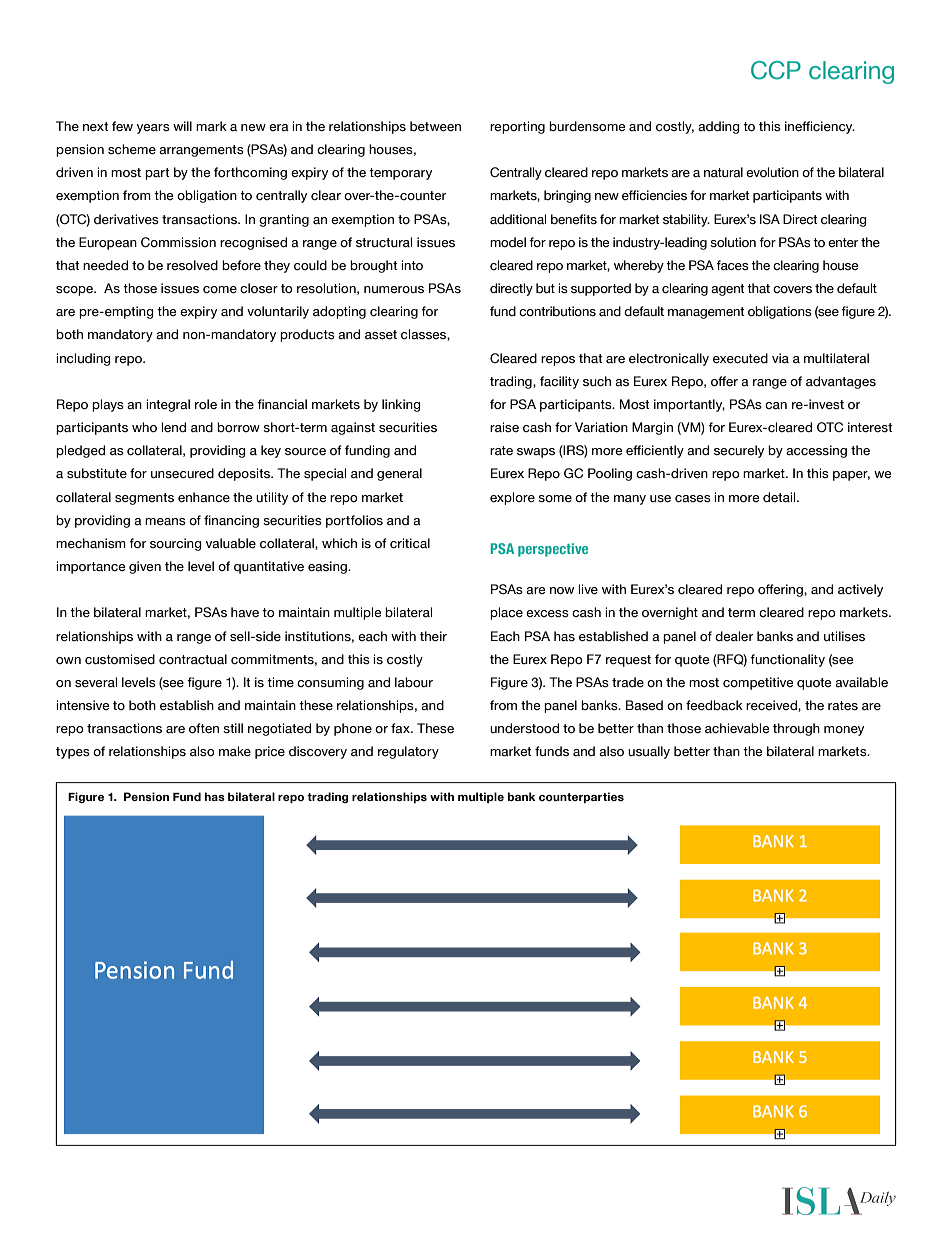  Describe the element at coordinates (524, 728) in the screenshot. I see `understood` at that location.
